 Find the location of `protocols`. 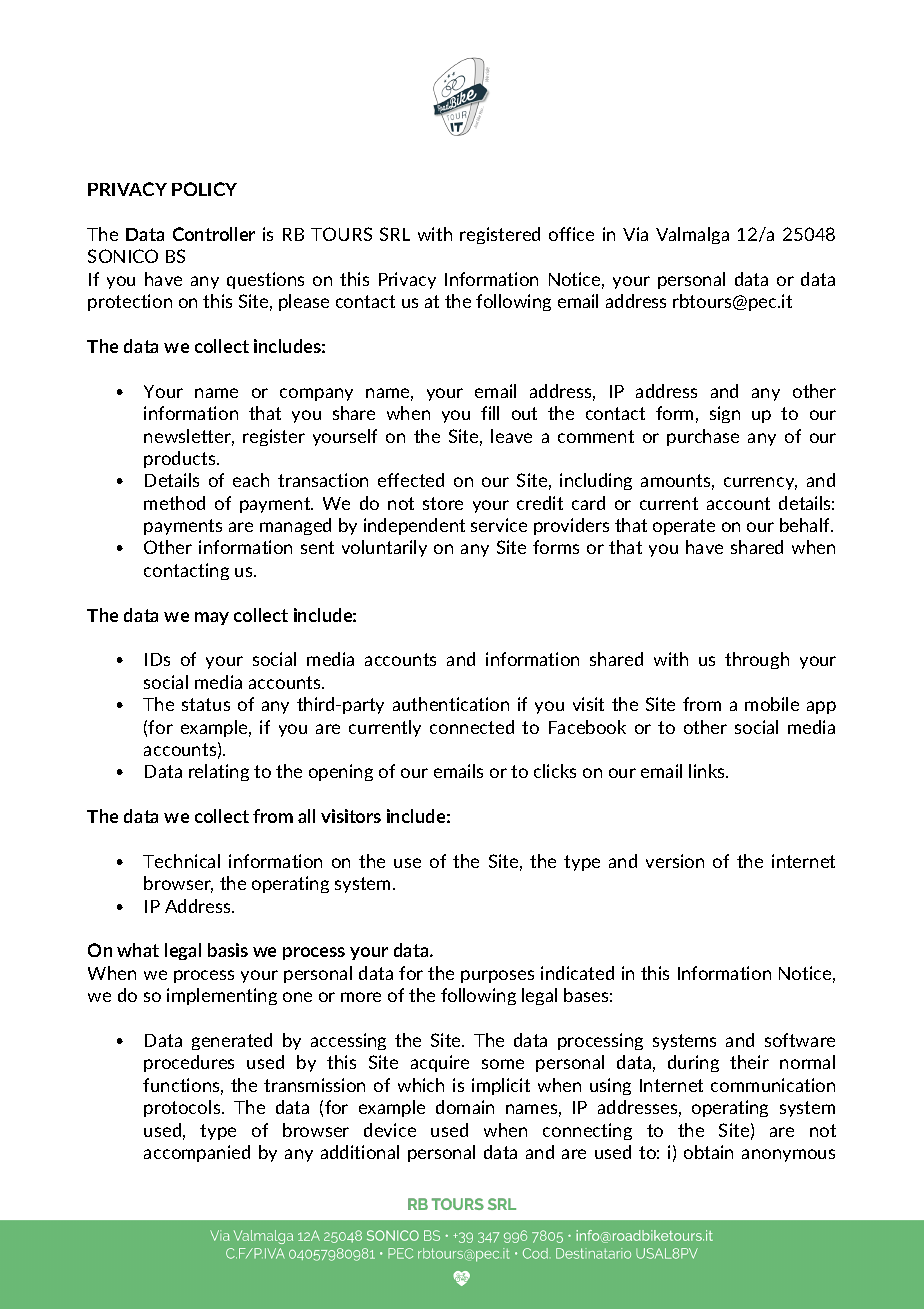

protocols is located at coordinates (183, 1108).
